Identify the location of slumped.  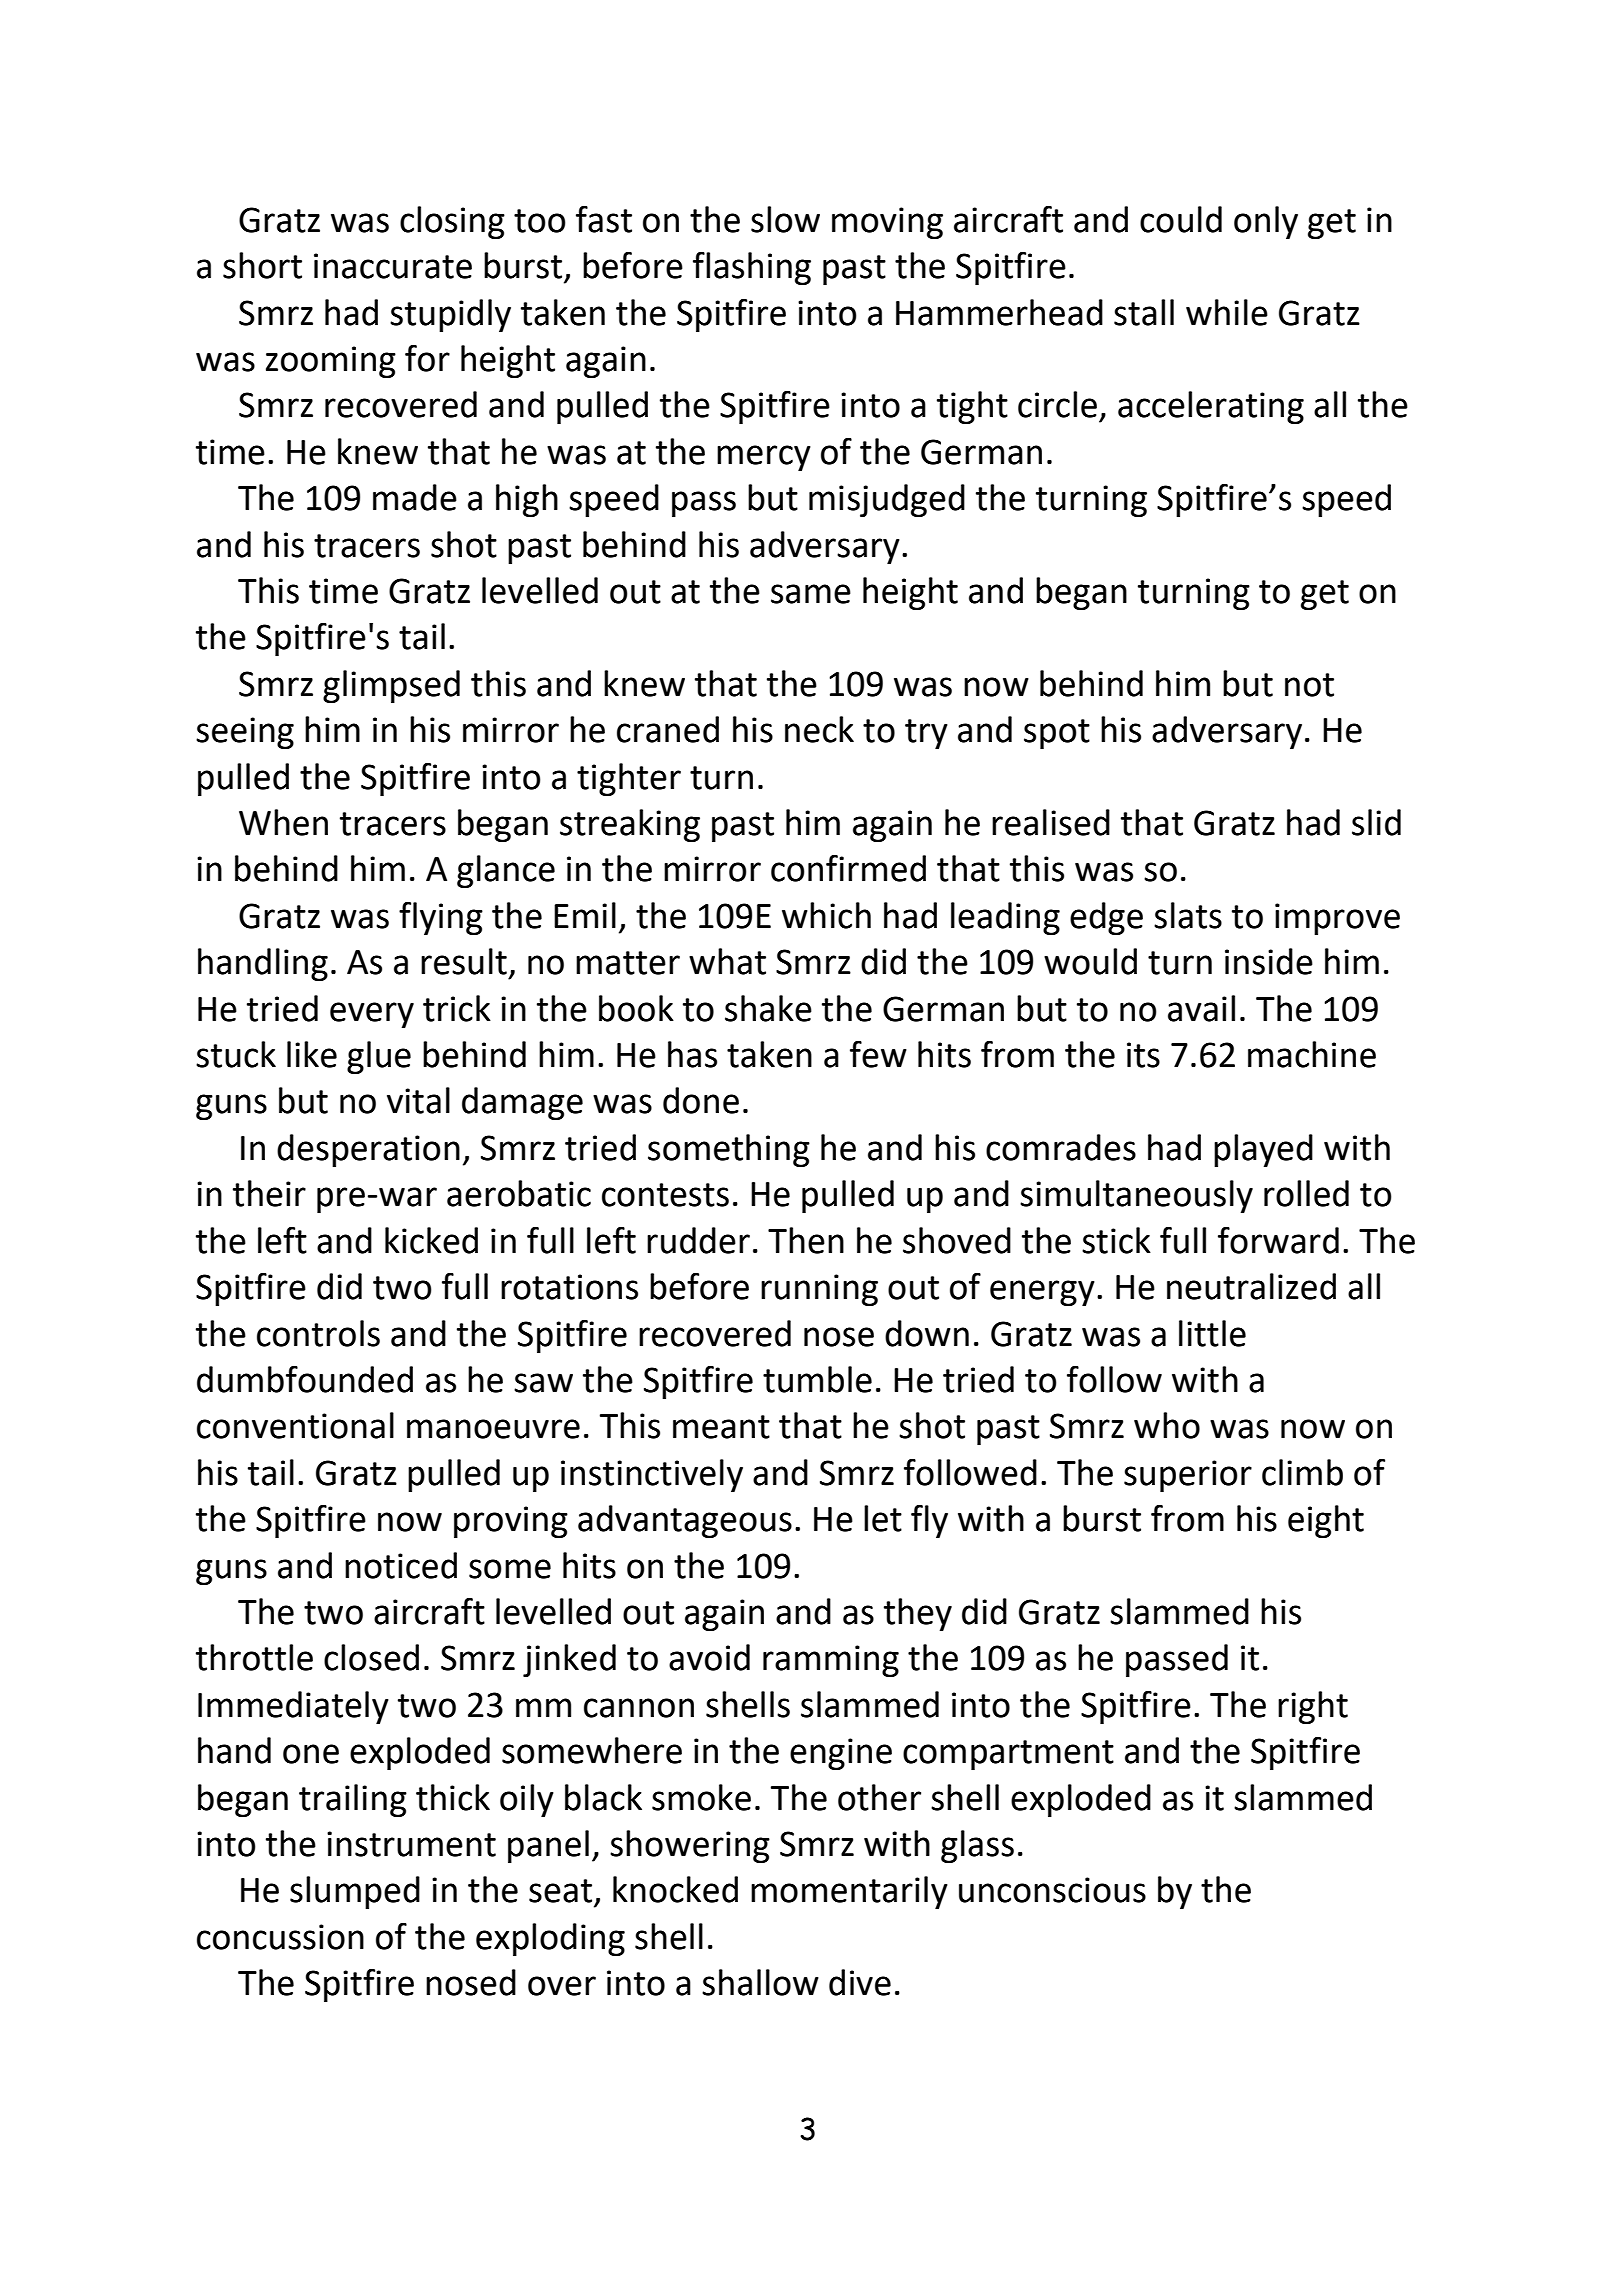
(355, 1892).
